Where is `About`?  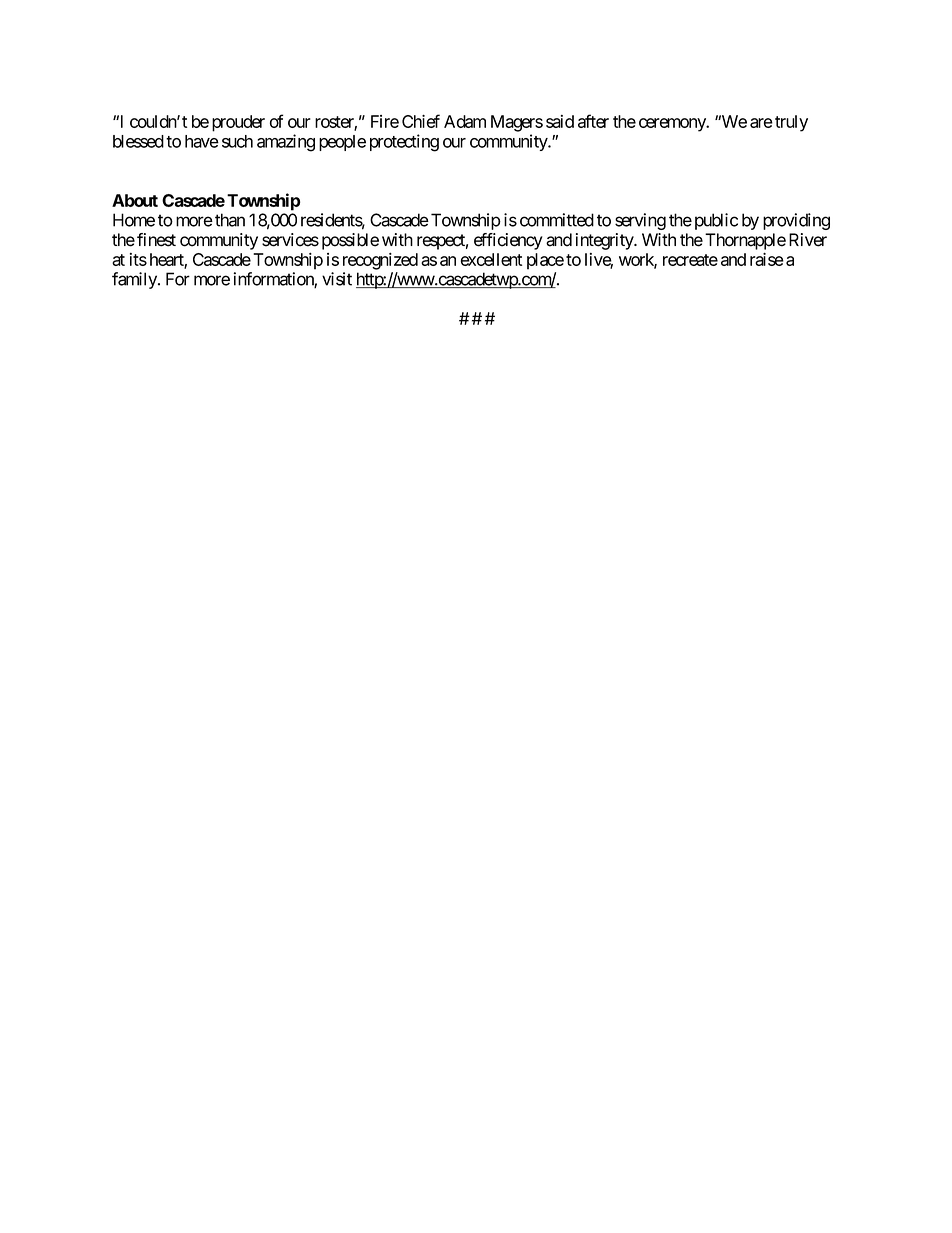 About is located at coordinates (135, 200).
